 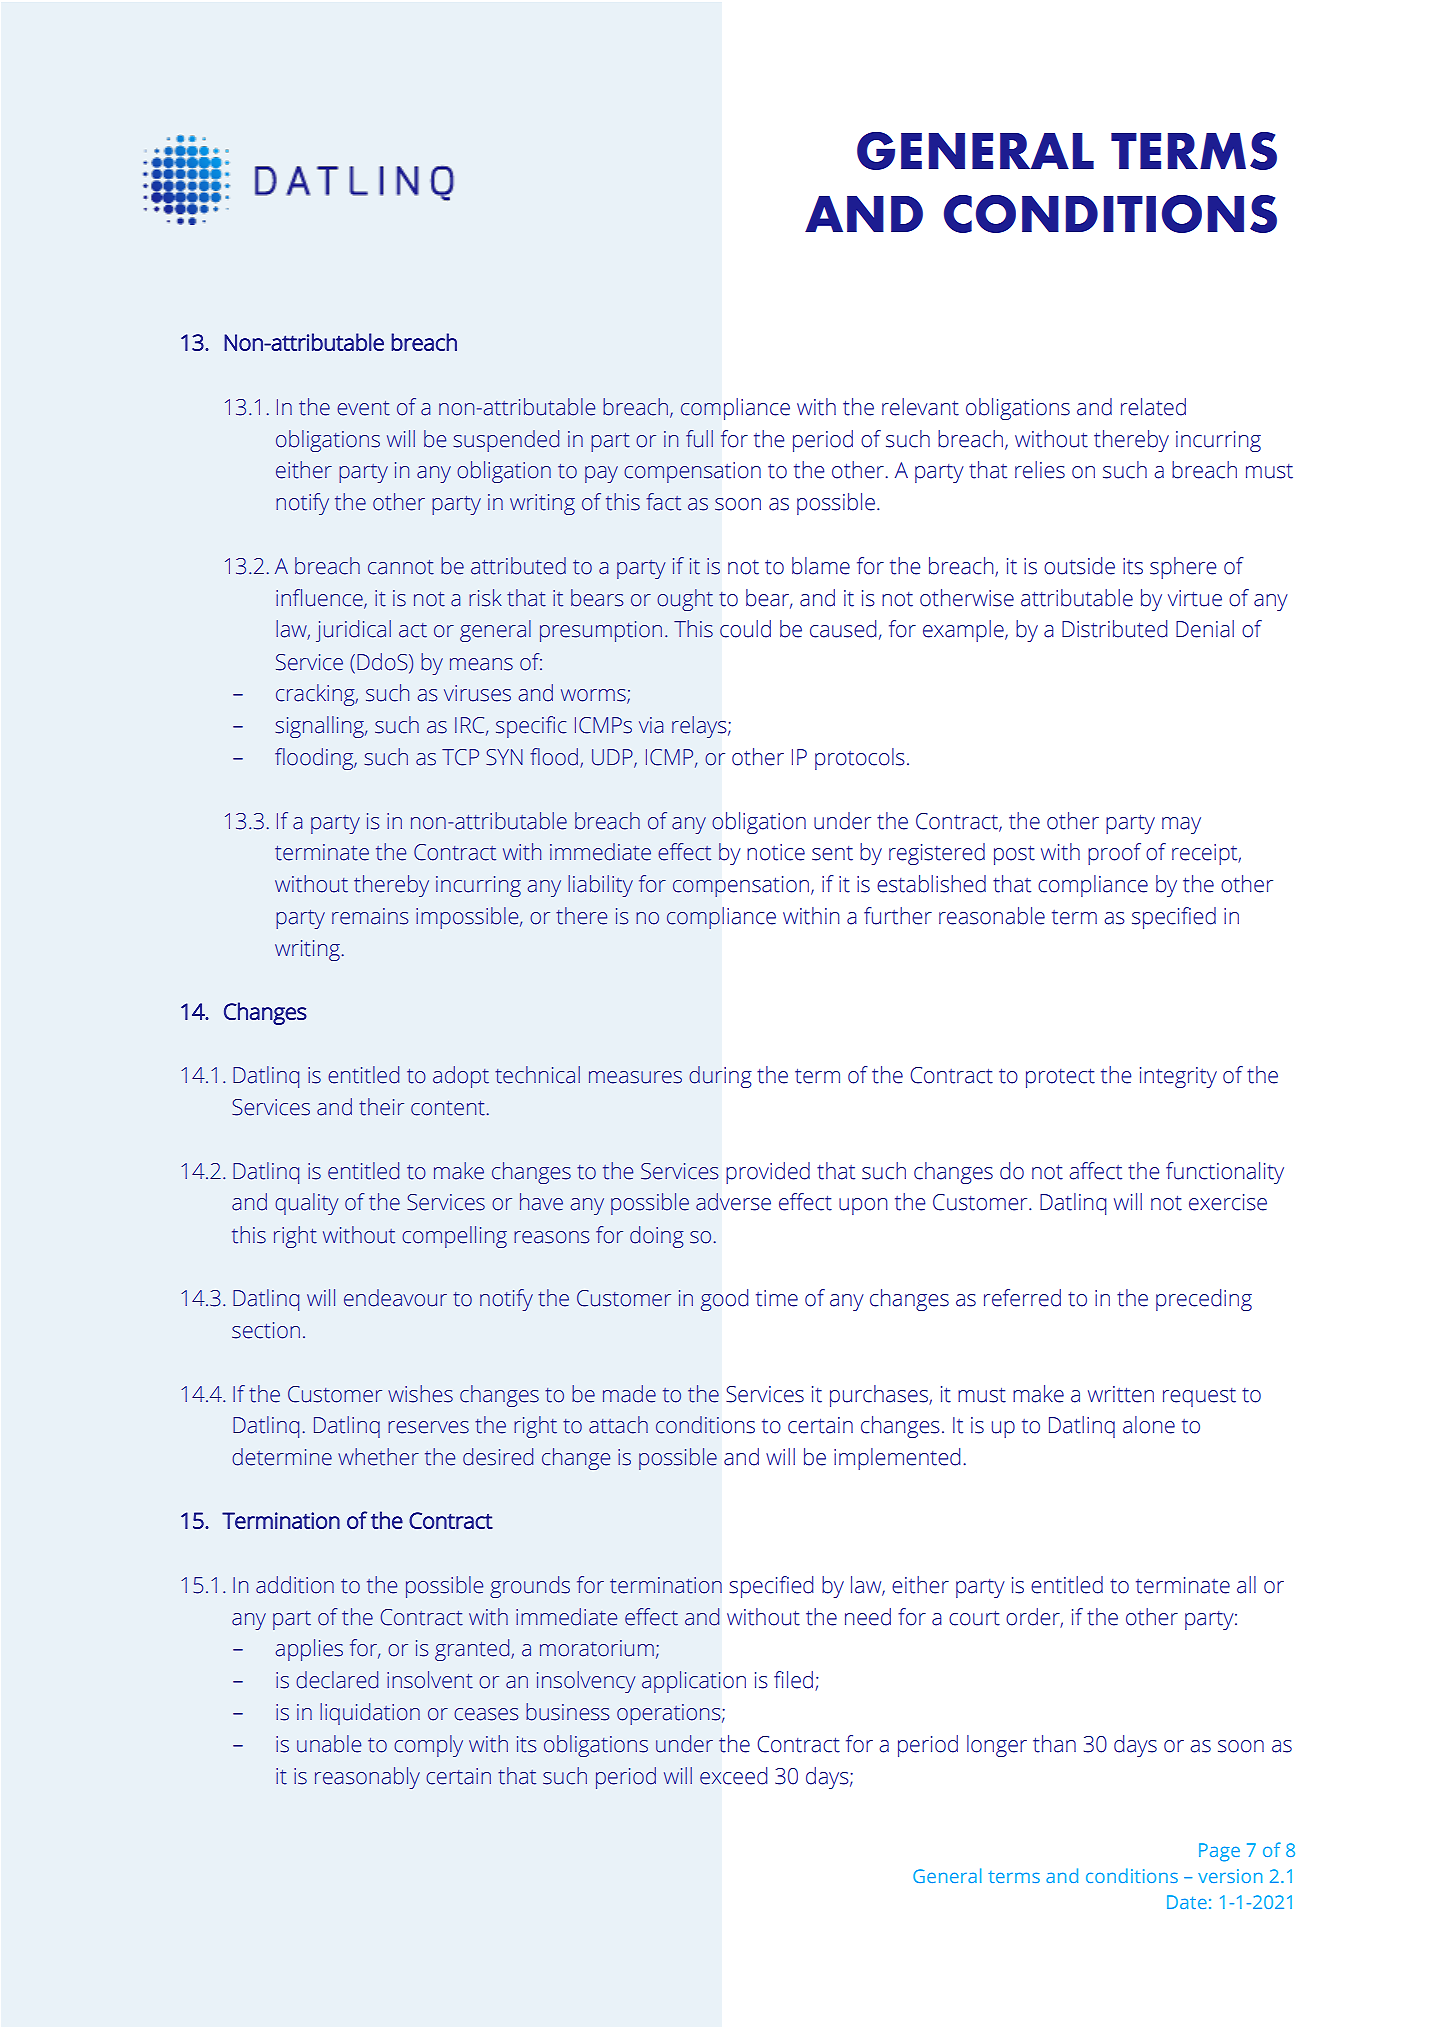 I want to click on exceed, so click(x=734, y=1776).
